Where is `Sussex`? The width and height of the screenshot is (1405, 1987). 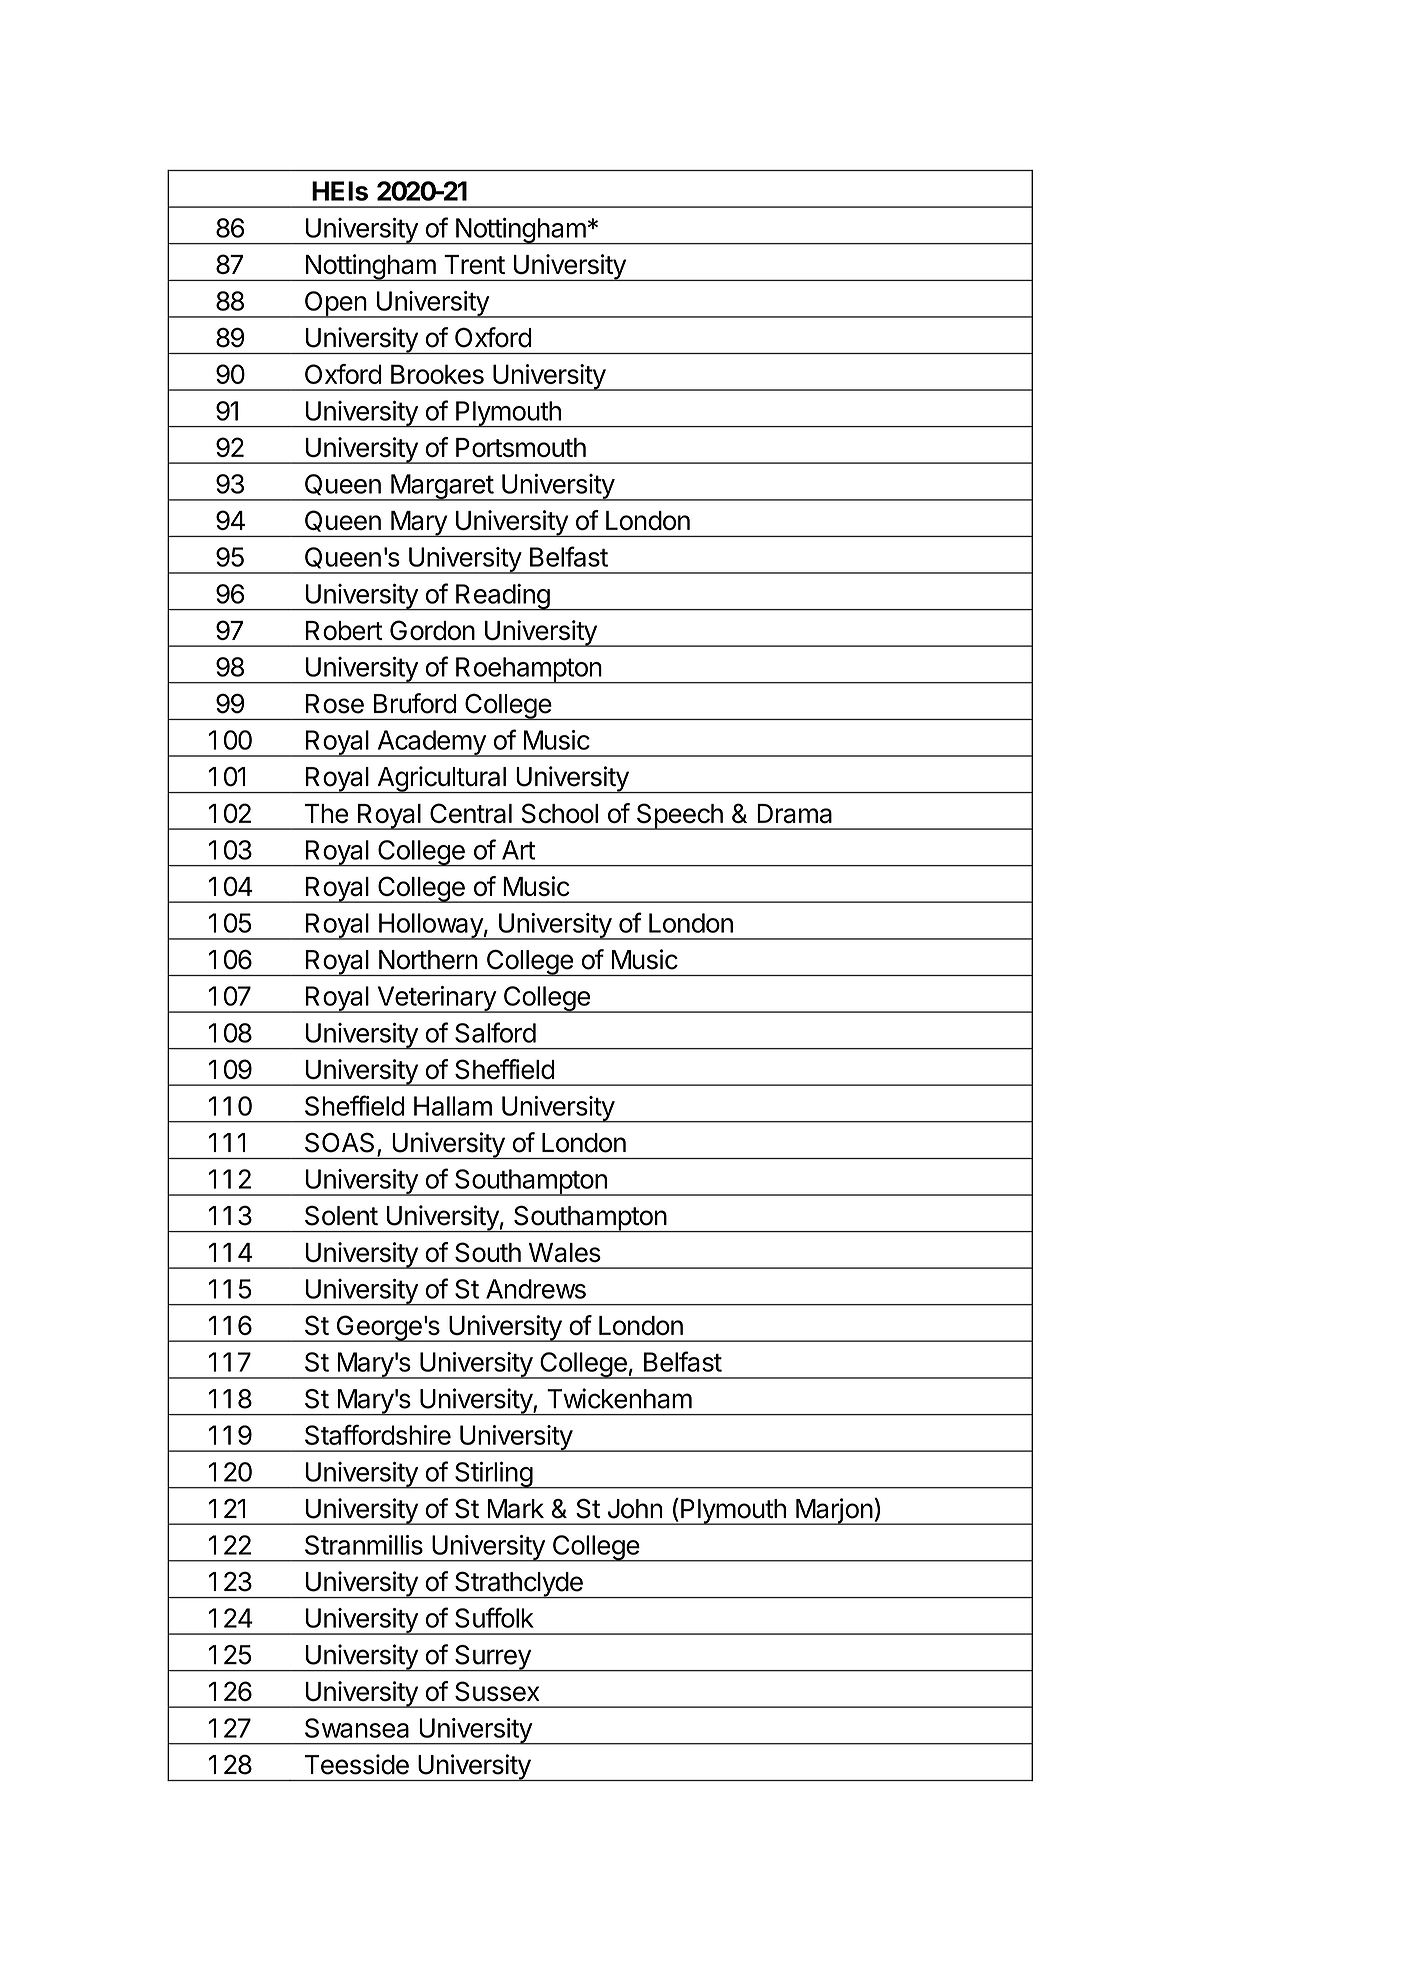 Sussex is located at coordinates (497, 1691).
